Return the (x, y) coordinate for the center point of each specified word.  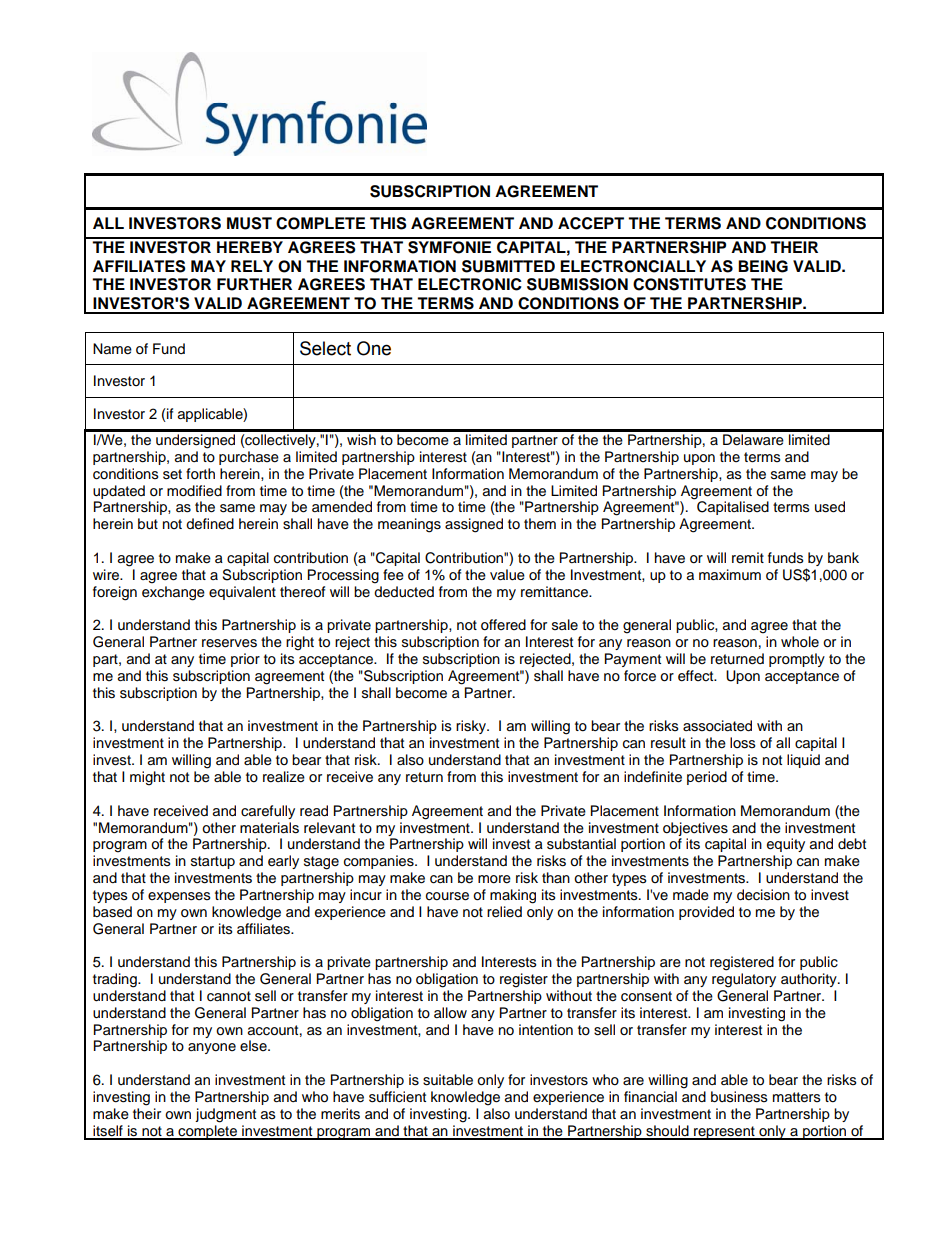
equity (786, 845)
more (494, 879)
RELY (252, 266)
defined (210, 524)
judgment (225, 1115)
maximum (730, 575)
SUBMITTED (508, 266)
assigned (474, 525)
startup (213, 862)
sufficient (397, 1097)
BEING (763, 266)
